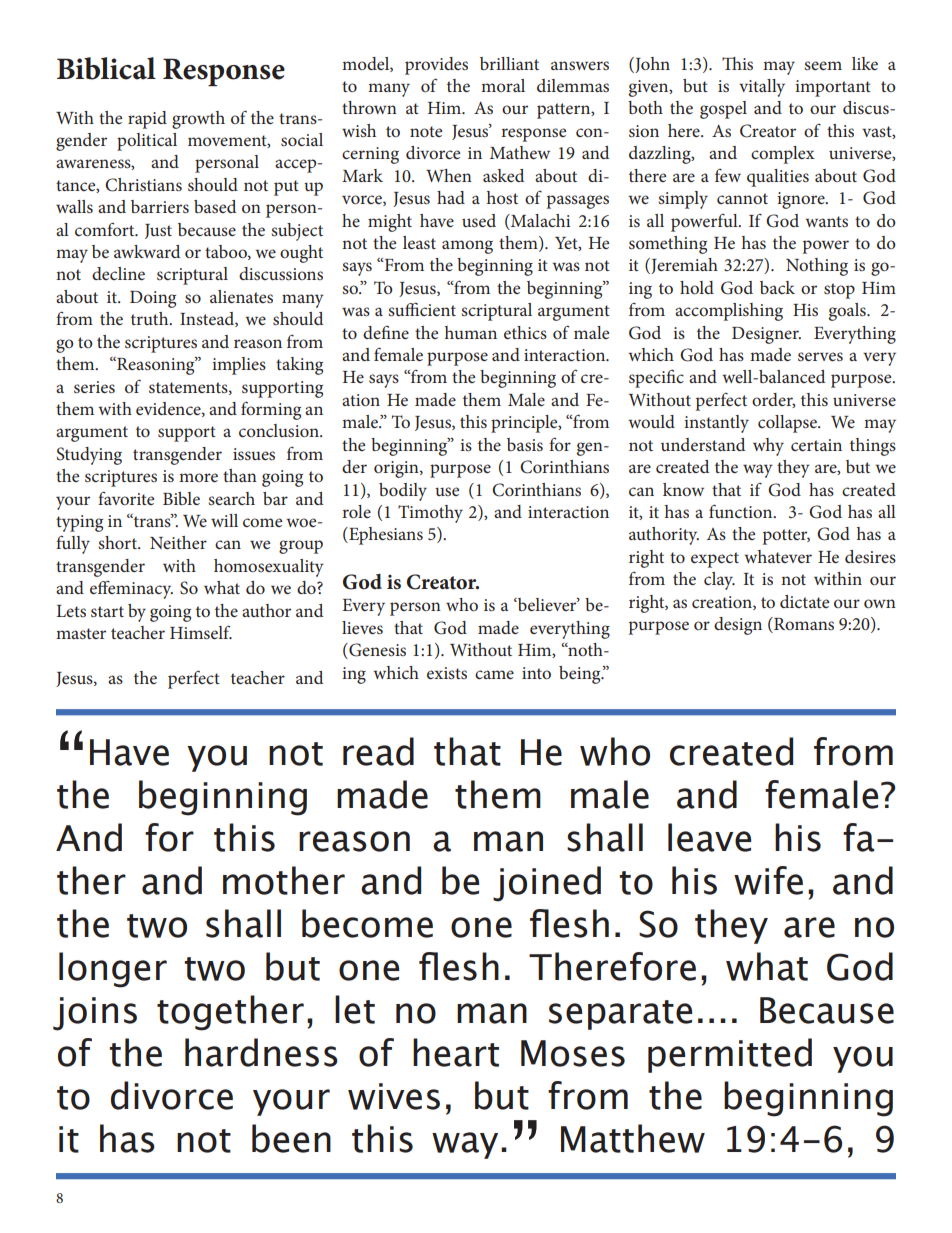 This screenshot has width=952, height=1233. Describe the element at coordinates (201, 632) in the screenshot. I see `Himself` at that location.
